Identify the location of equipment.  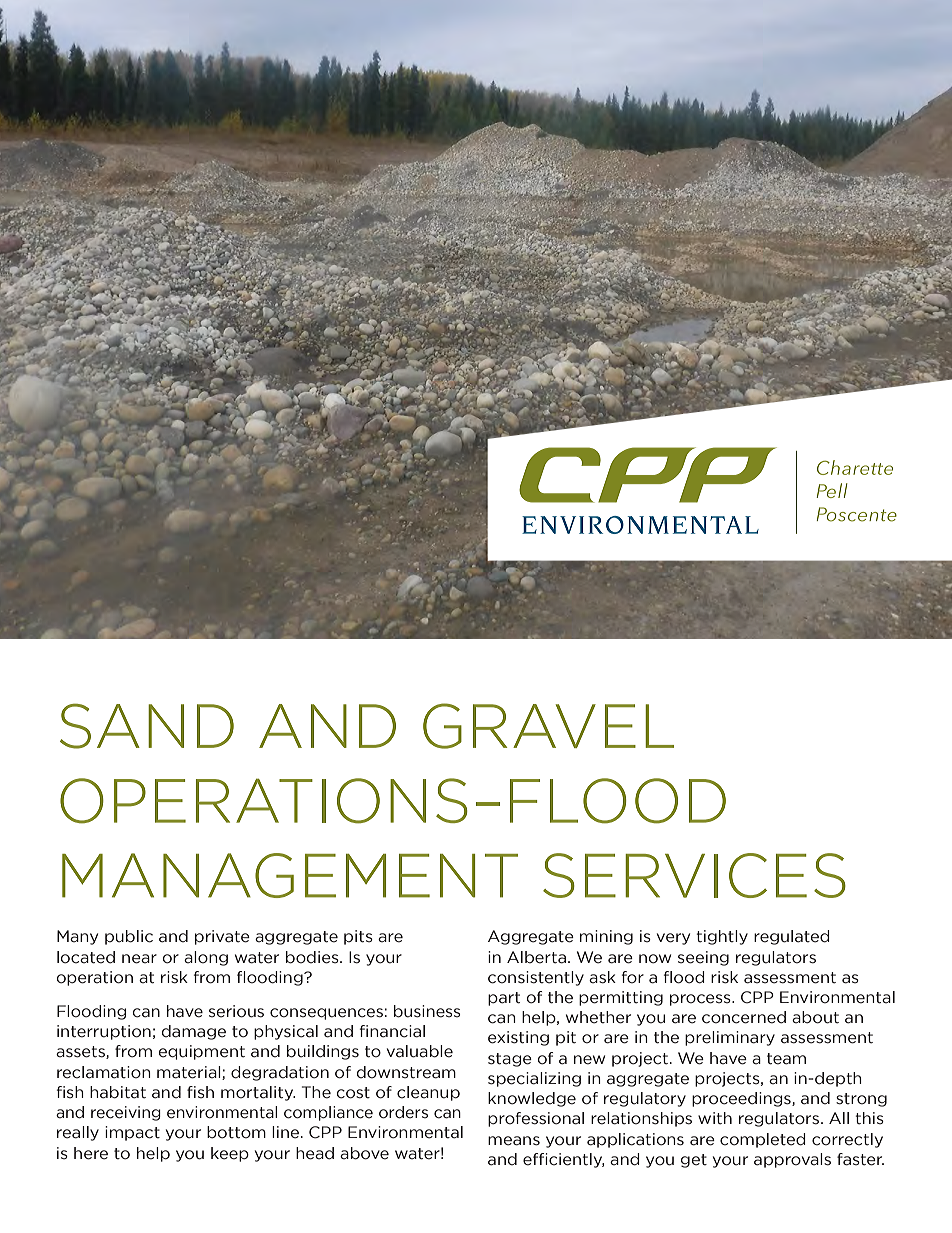
(201, 1052).
